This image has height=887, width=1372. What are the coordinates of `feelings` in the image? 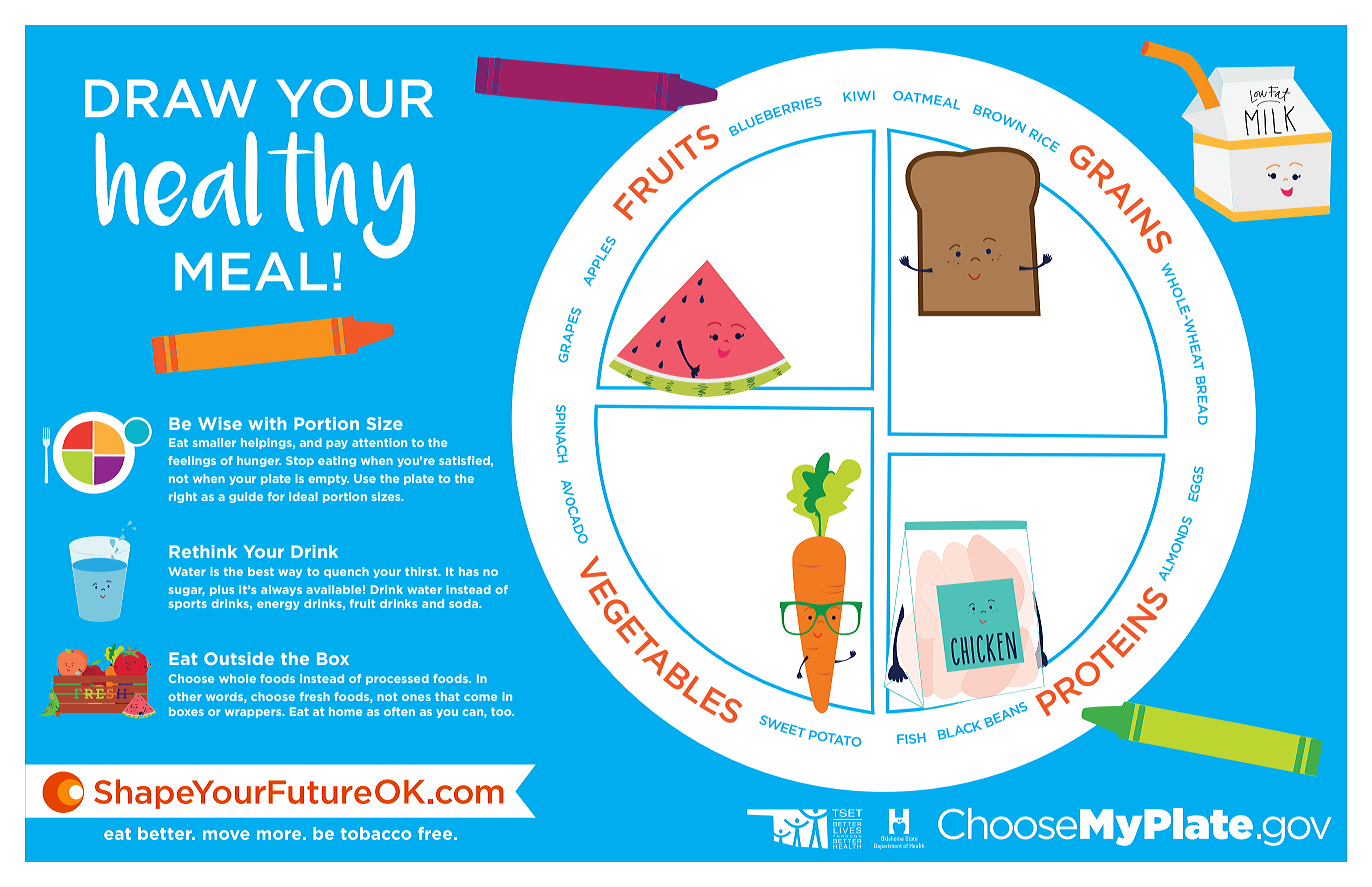 It's located at (192, 461).
